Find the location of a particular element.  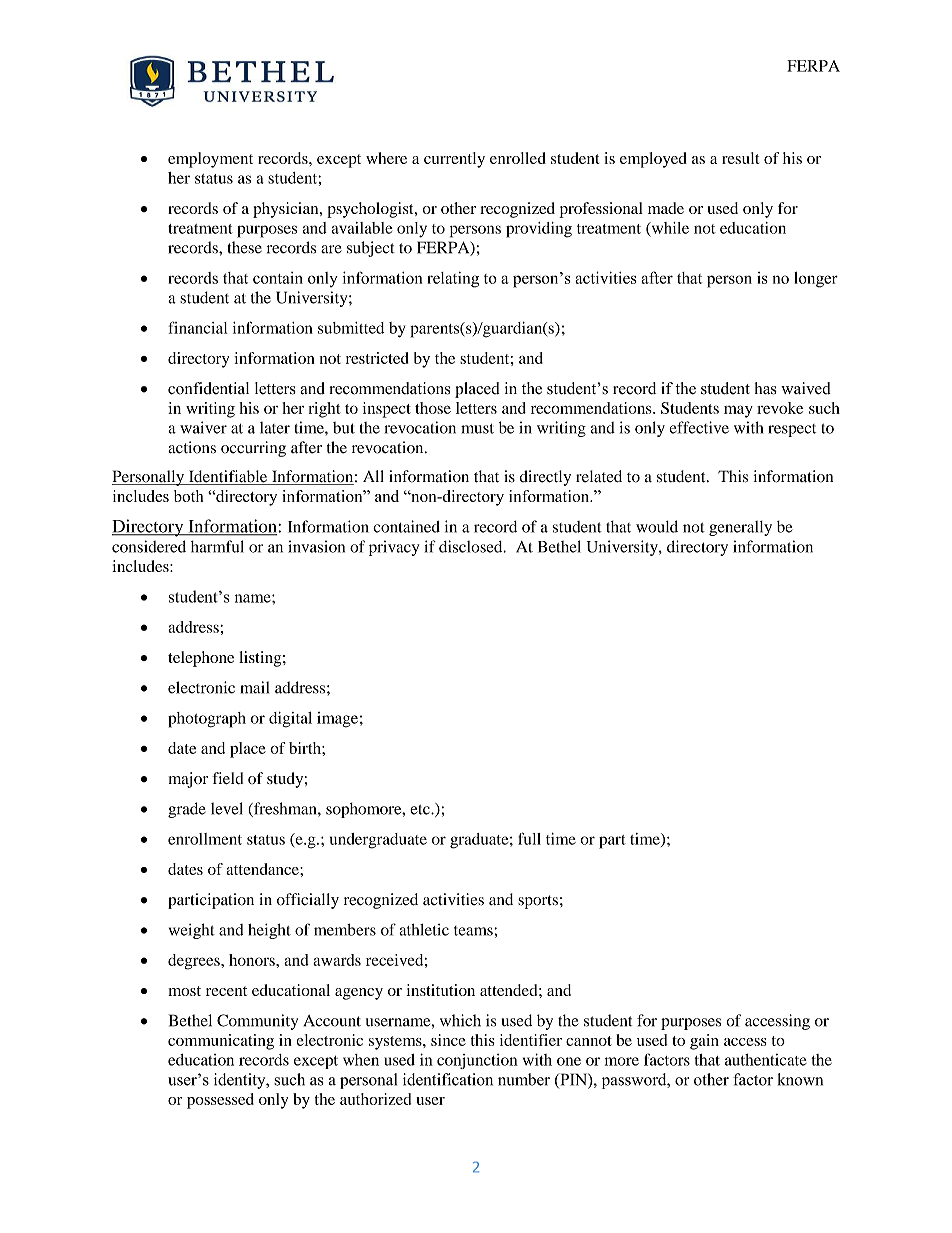

currently is located at coordinates (454, 160).
